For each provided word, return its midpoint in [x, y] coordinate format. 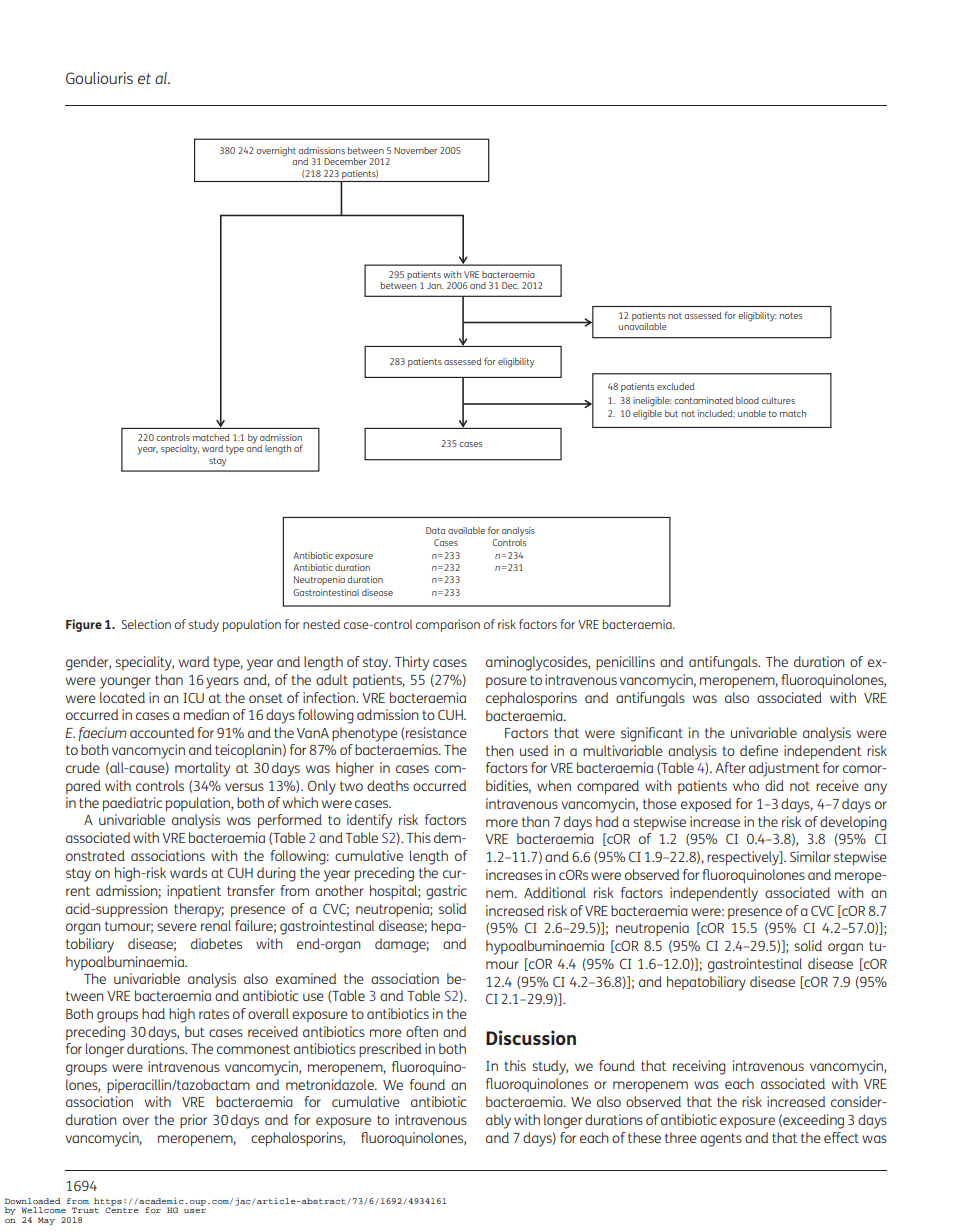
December [345, 161]
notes [791, 316]
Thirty [412, 663]
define [759, 750]
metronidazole [331, 1084]
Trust [85, 1210]
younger [125, 683]
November [415, 150]
